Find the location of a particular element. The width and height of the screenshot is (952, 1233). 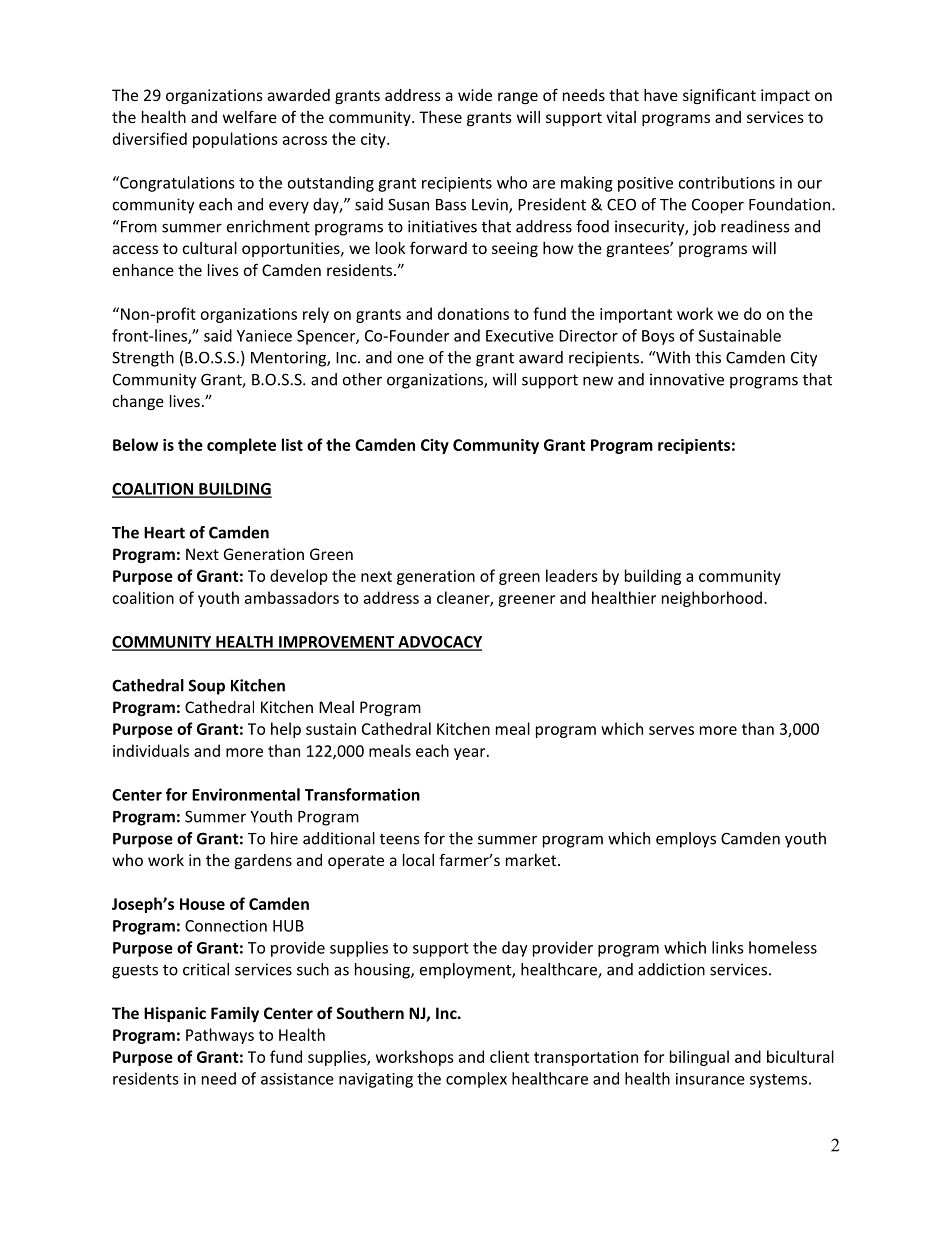

neighborhood is located at coordinates (712, 599).
